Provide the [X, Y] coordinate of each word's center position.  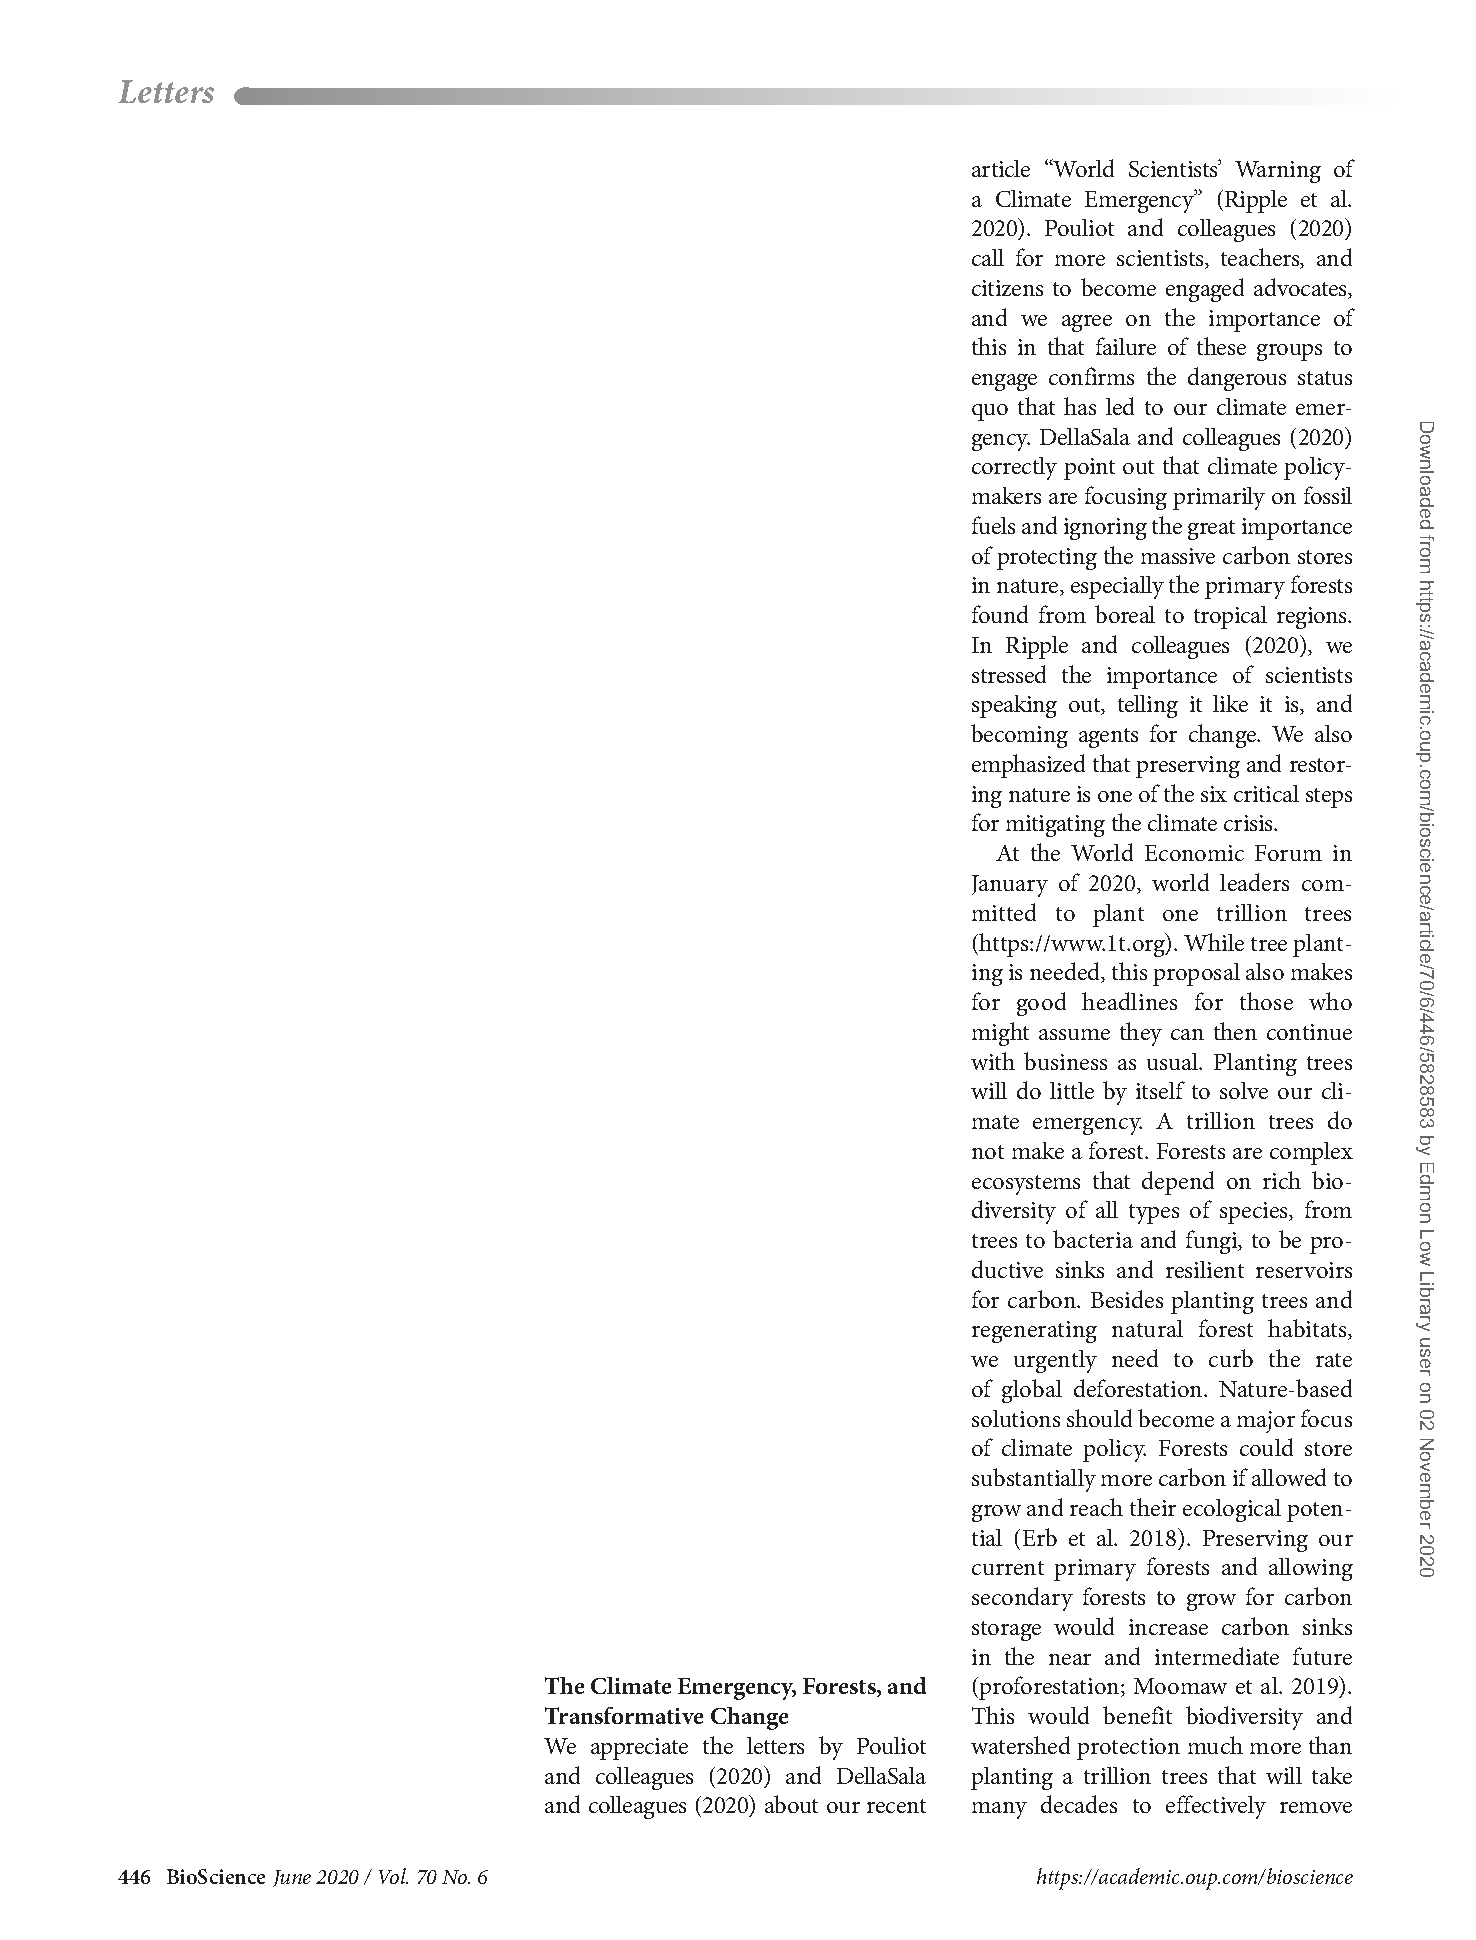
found [1000, 614]
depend [1178, 1183]
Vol [393, 1876]
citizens [1007, 288]
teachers [1261, 258]
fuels [993, 525]
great [1211, 530]
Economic [1194, 853]
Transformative [624, 1715]
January [1010, 886]
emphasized [1028, 766]
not [988, 1152]
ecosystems [1026, 1185]
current [1008, 1568]
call [988, 257]
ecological [1232, 1510]
